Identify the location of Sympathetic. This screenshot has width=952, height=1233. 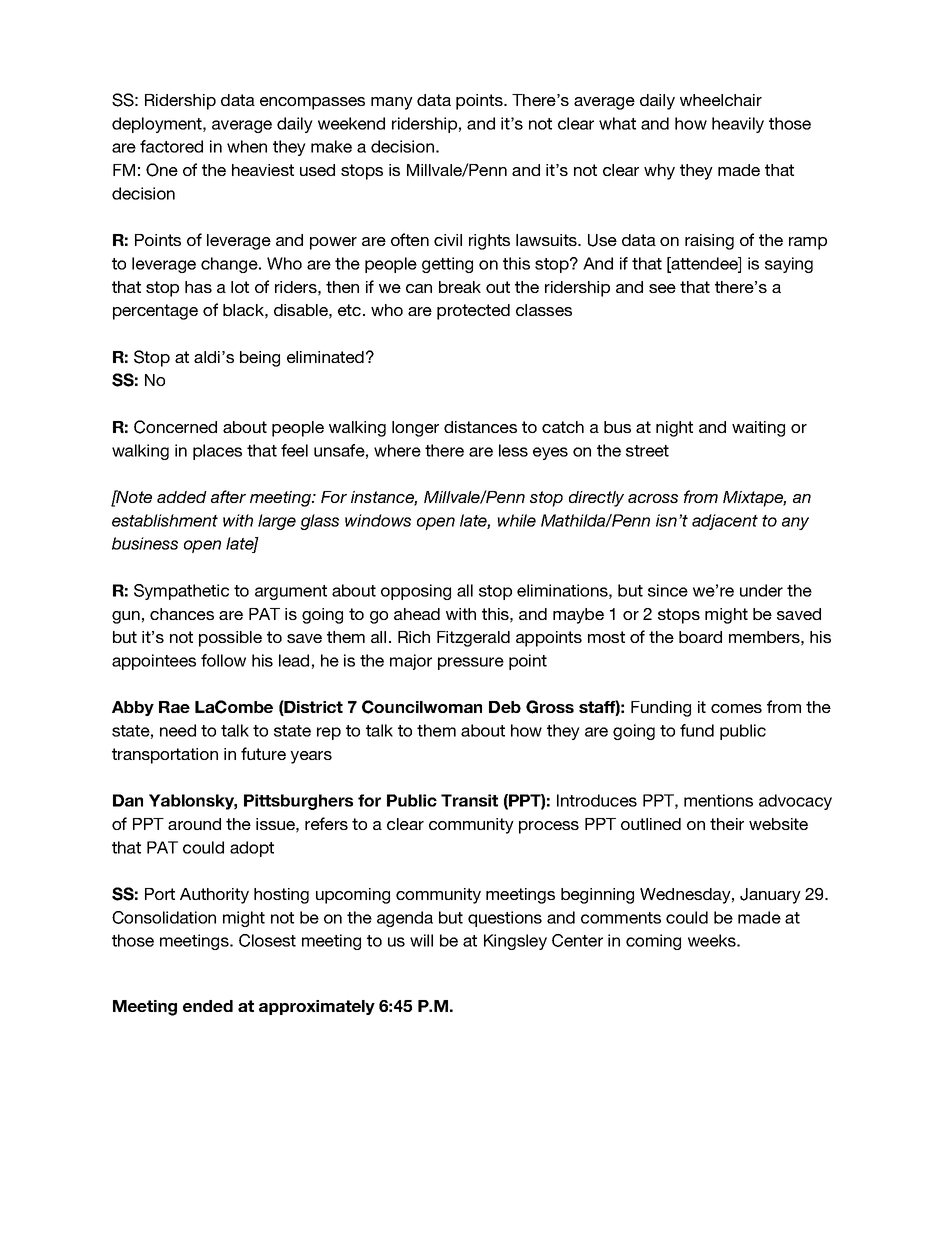
(181, 592).
